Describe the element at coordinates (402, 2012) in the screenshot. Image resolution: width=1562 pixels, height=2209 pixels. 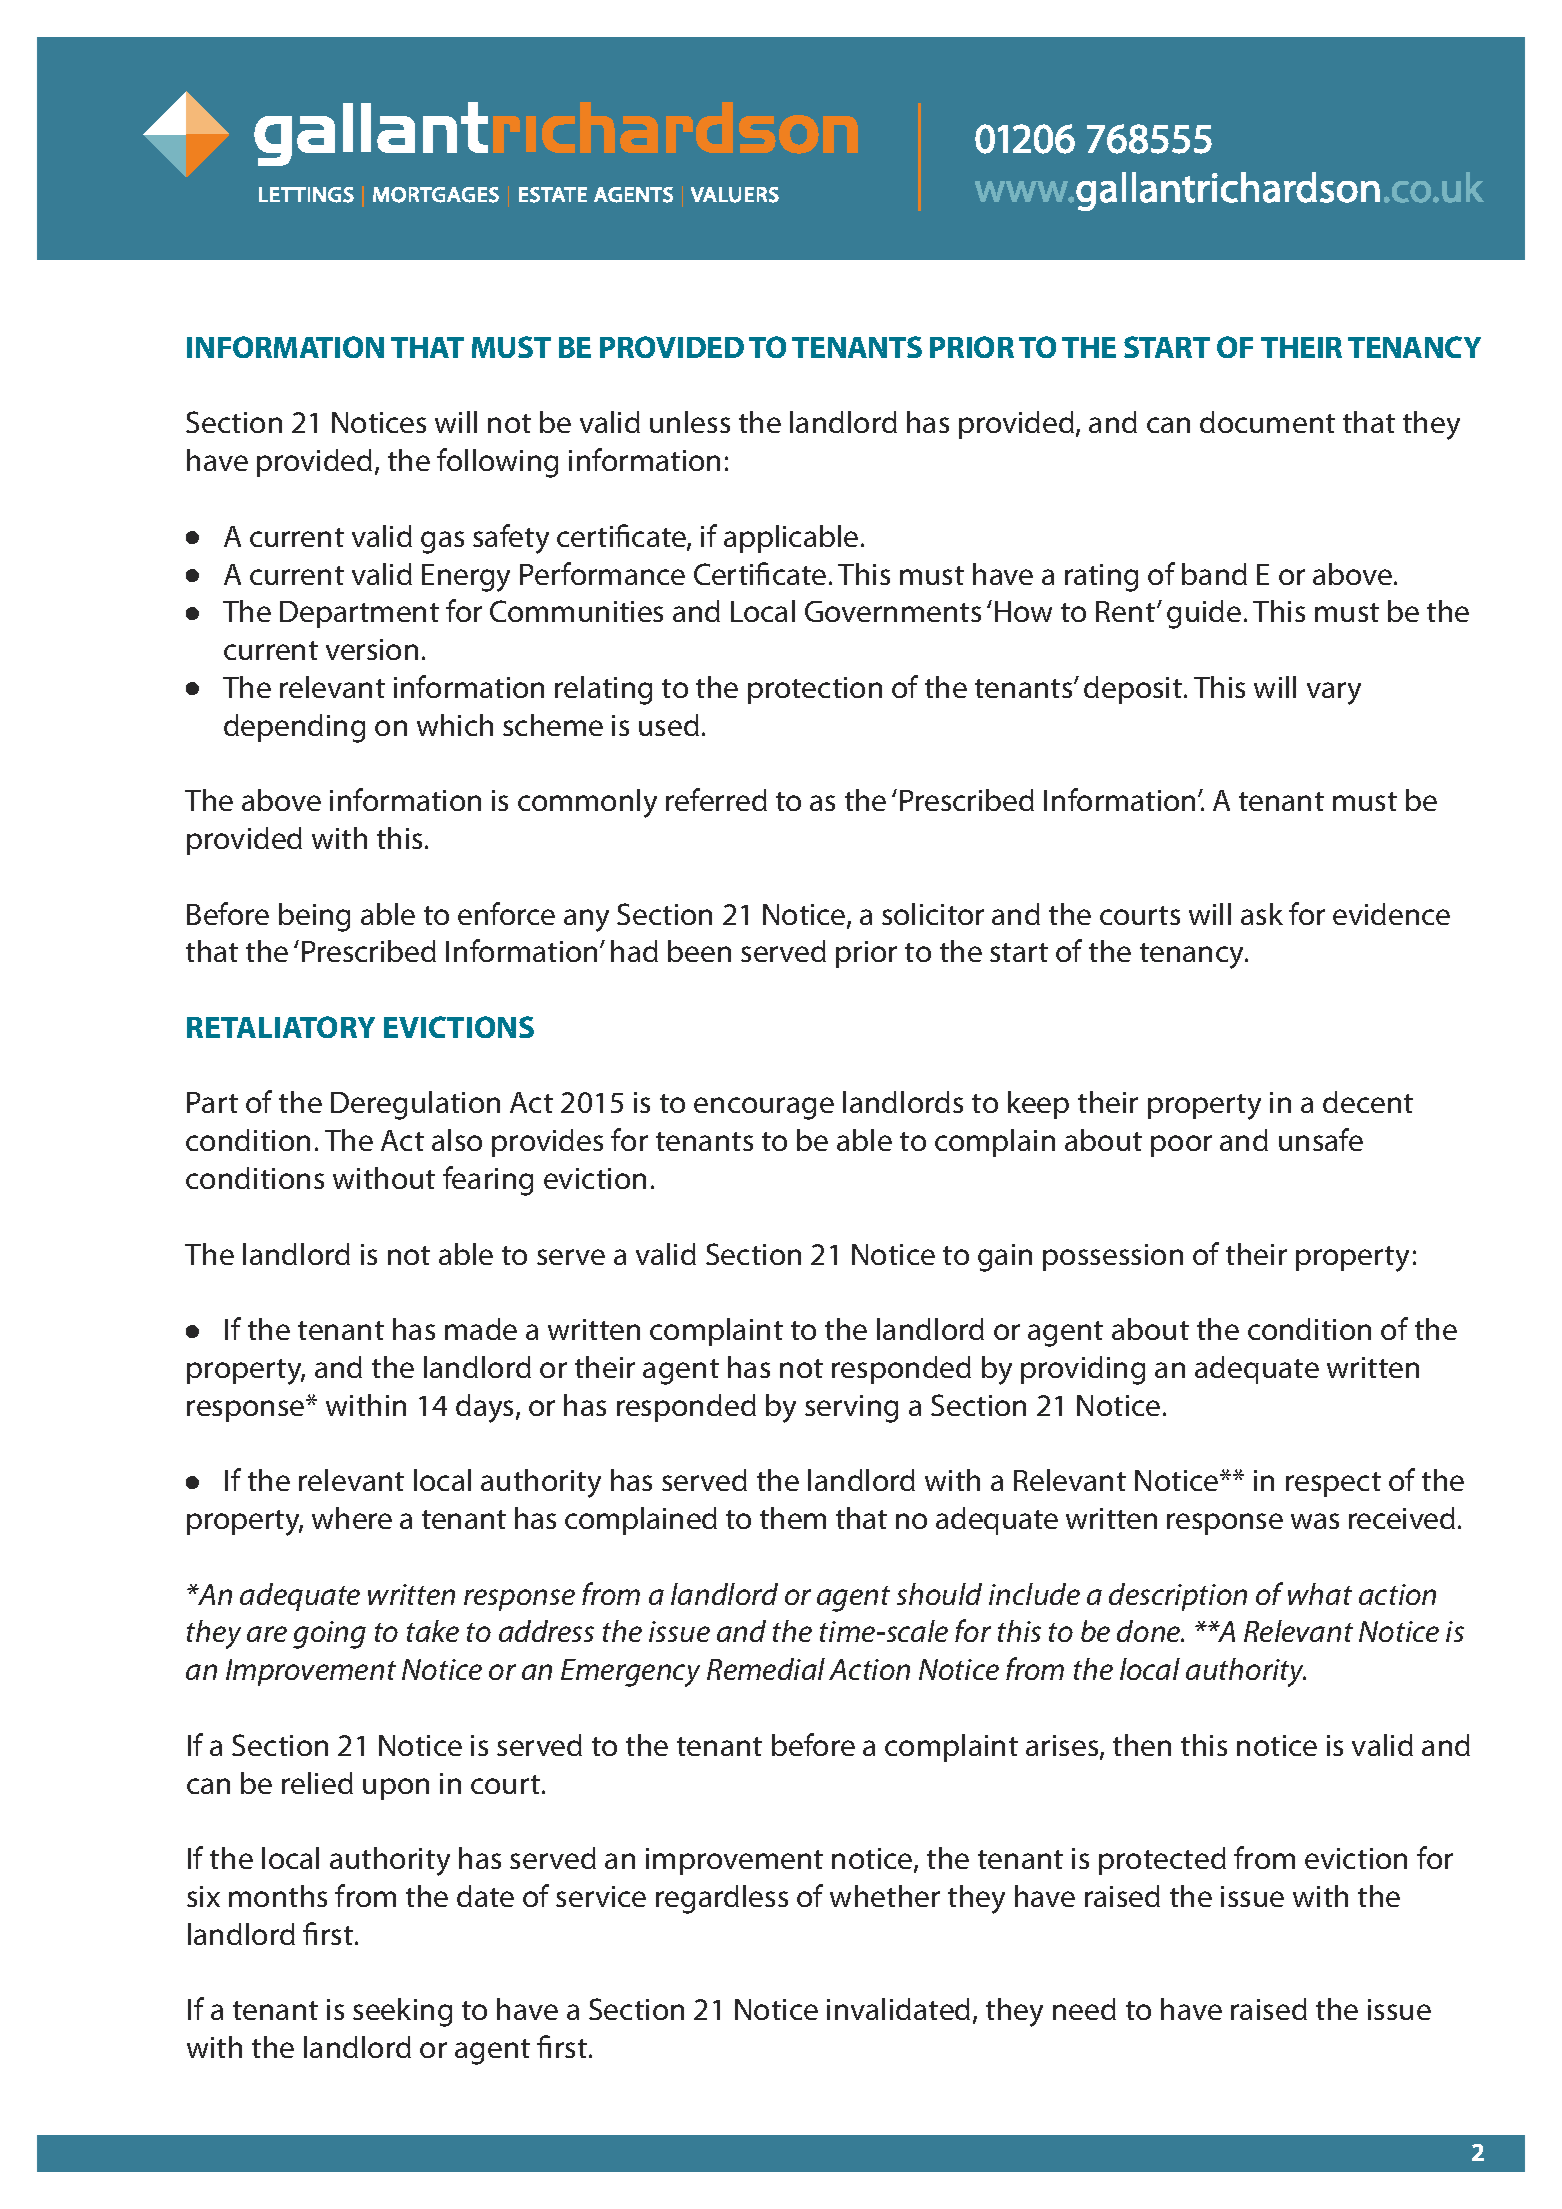
I see `seeking` at that location.
